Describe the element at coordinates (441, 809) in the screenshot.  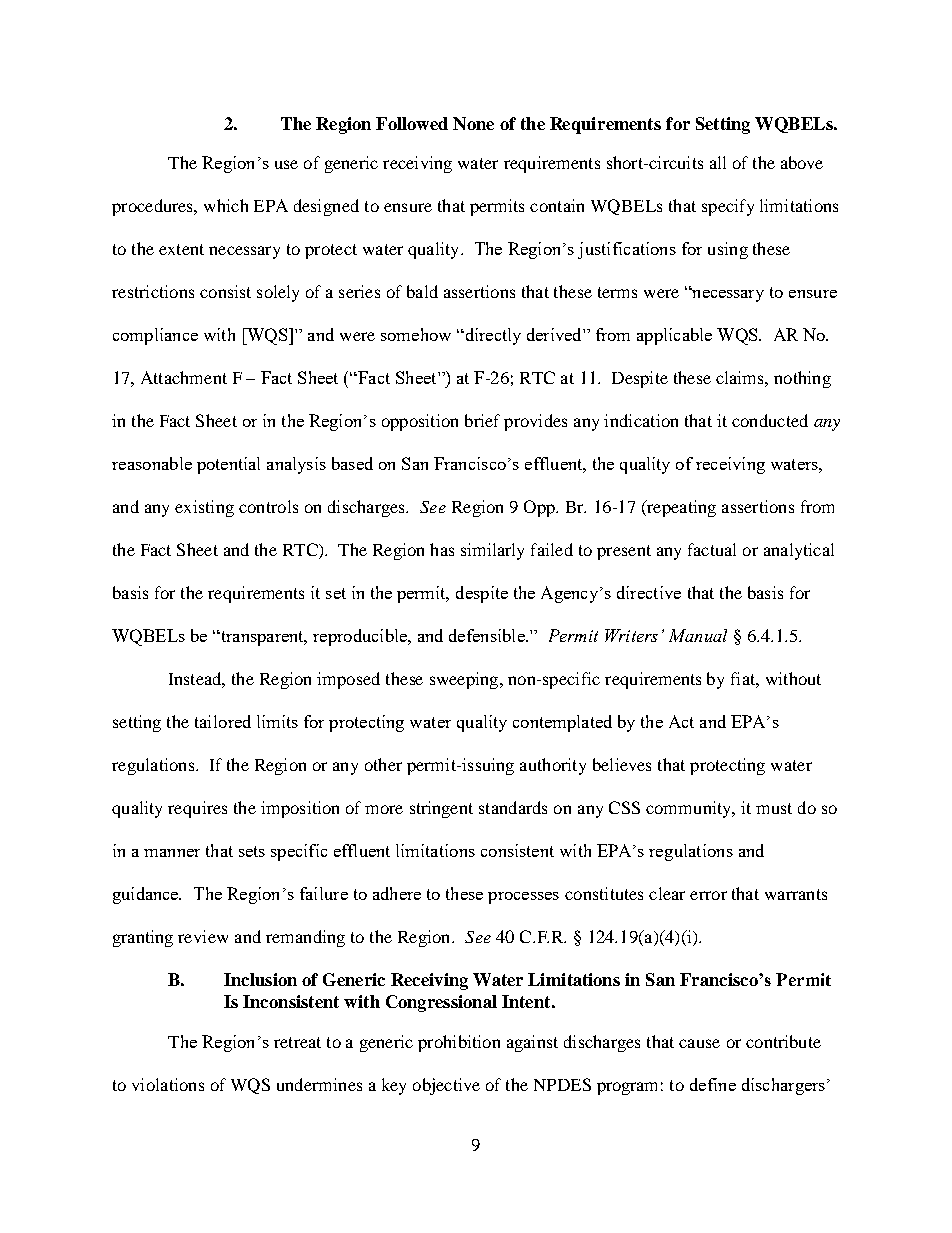
I see `stringent` at that location.
